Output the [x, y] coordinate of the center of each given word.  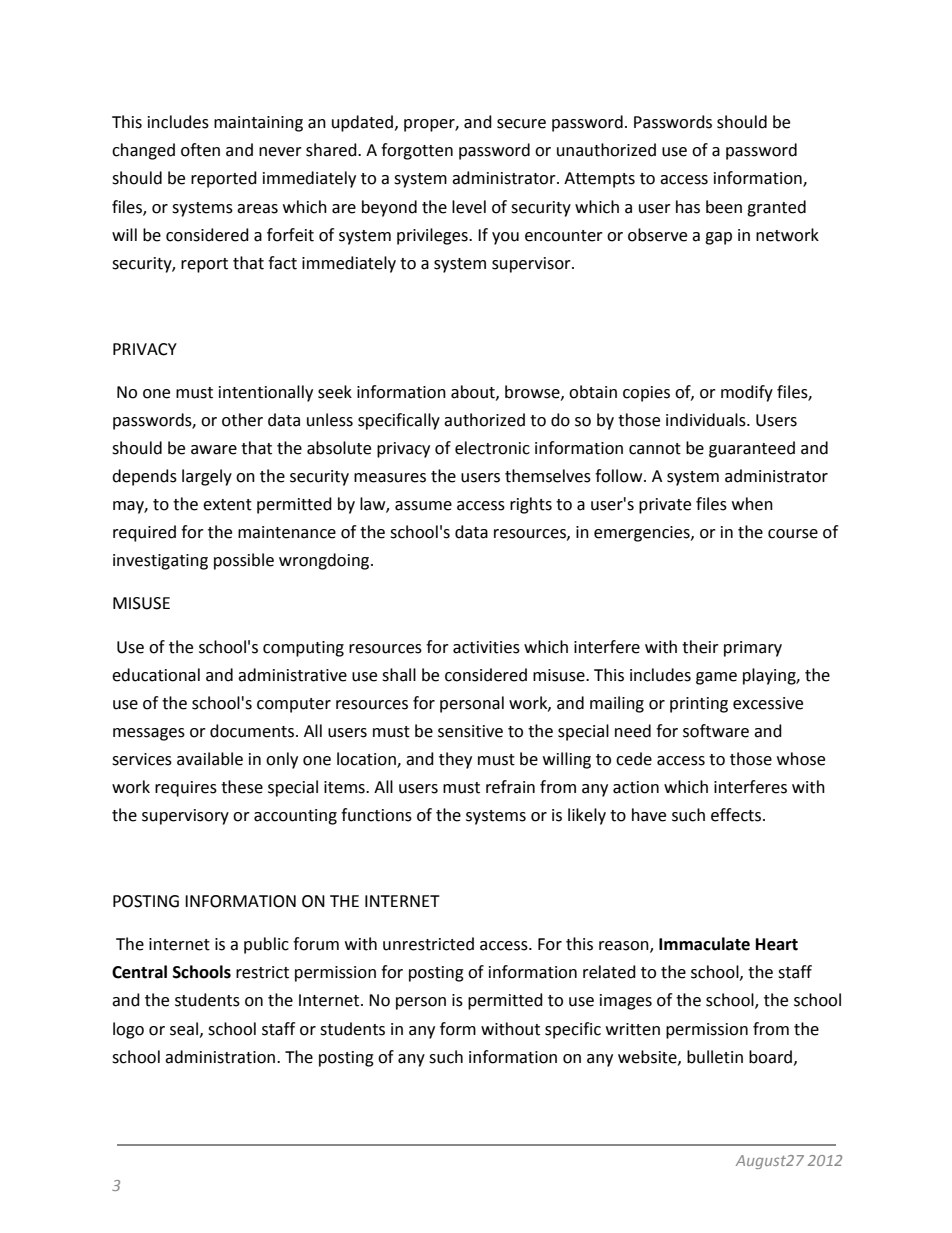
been [724, 207]
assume [423, 506]
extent [227, 505]
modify [747, 393]
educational [156, 675]
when [752, 504]
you [505, 238]
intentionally [266, 393]
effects [737, 815]
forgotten [417, 151]
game [716, 678]
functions [376, 815]
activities [486, 647]
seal [184, 1029]
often [200, 150]
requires [186, 789]
